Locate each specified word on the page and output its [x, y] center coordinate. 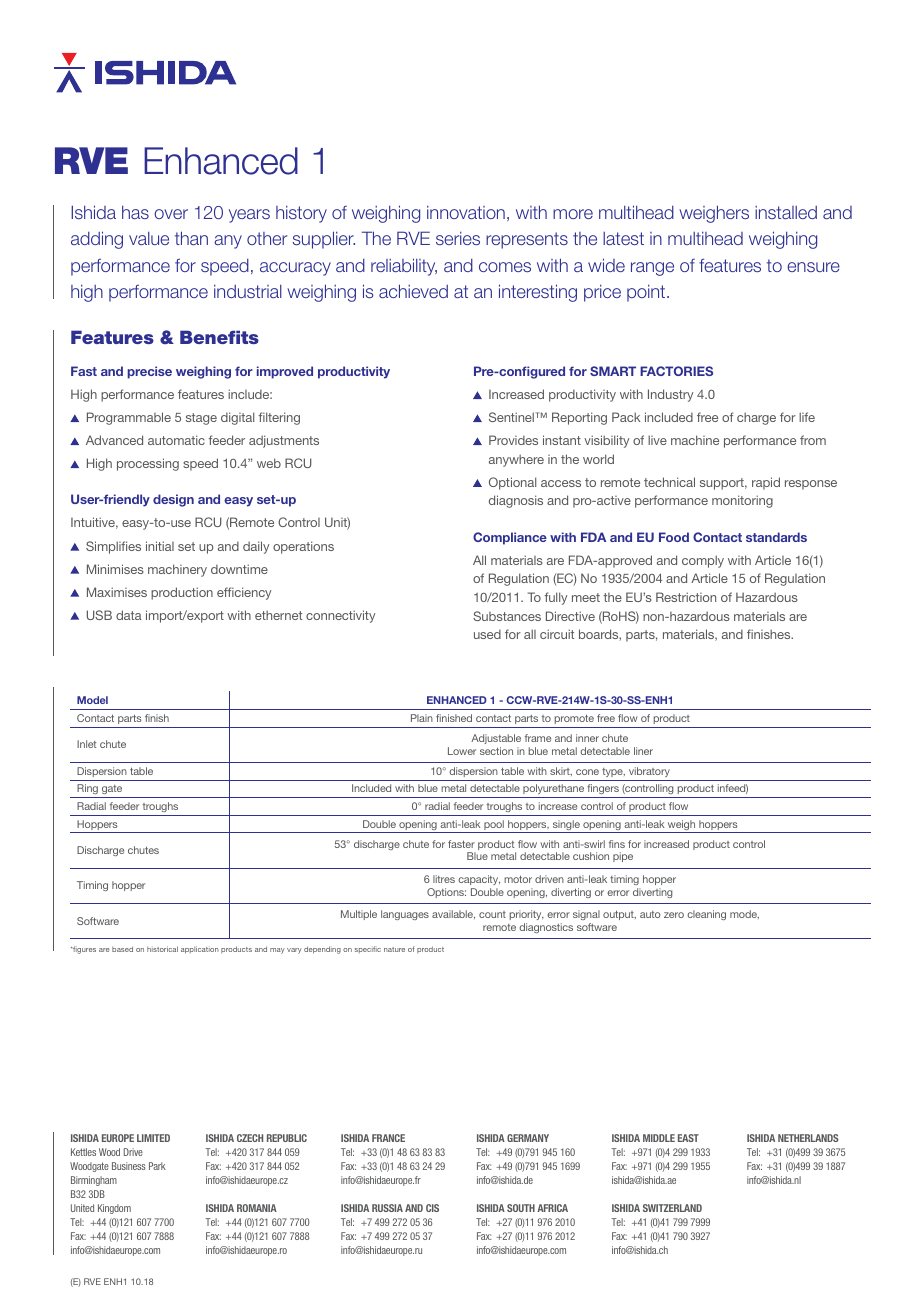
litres [444, 879]
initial [160, 546]
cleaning [706, 915]
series [458, 238]
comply [703, 561]
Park [157, 1166]
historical [162, 949]
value [149, 238]
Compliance [510, 538]
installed [786, 212]
